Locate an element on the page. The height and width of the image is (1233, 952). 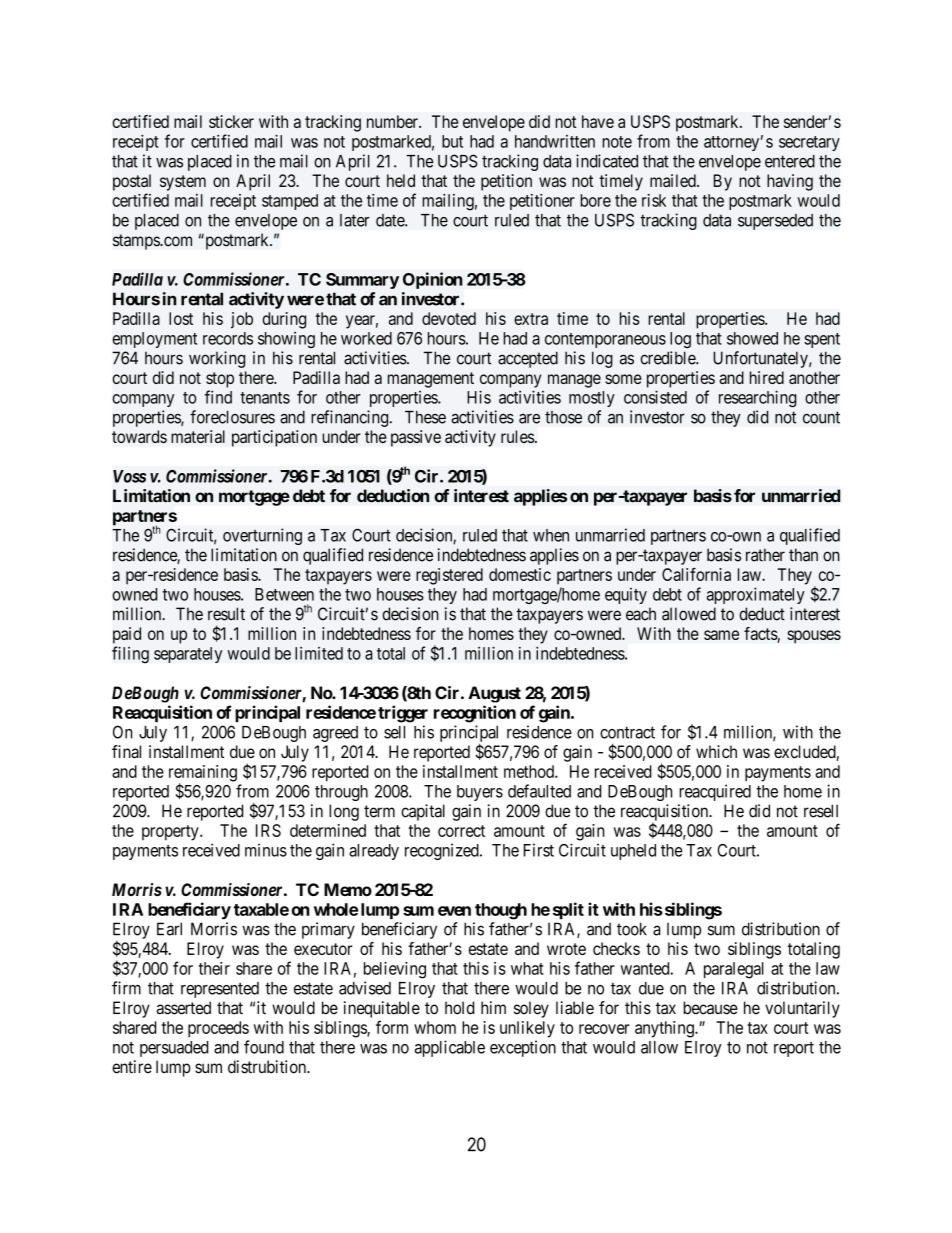
same is located at coordinates (721, 635).
